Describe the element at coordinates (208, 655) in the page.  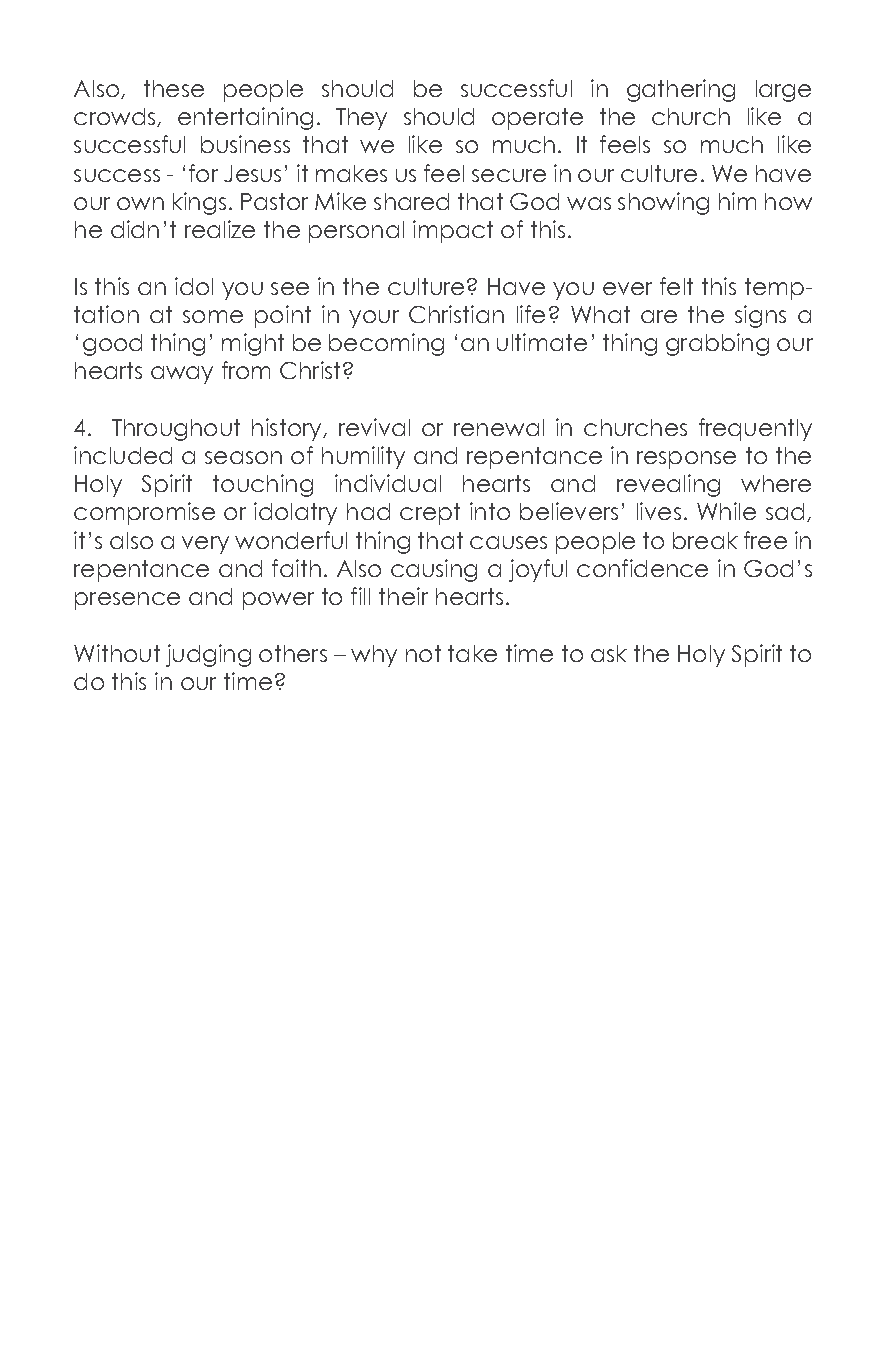
I see `judging` at that location.
